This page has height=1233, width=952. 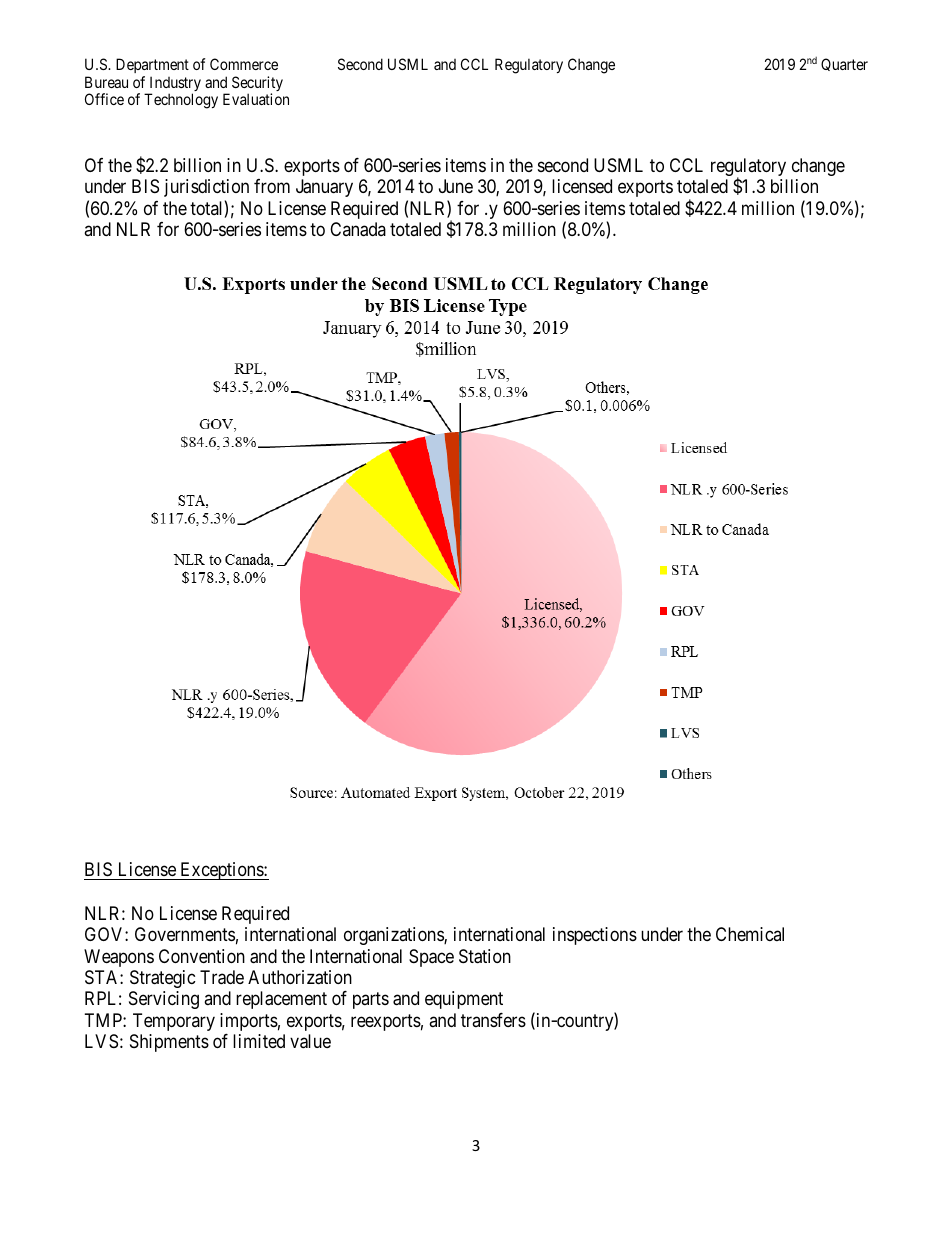 I want to click on equipment, so click(x=464, y=1000).
